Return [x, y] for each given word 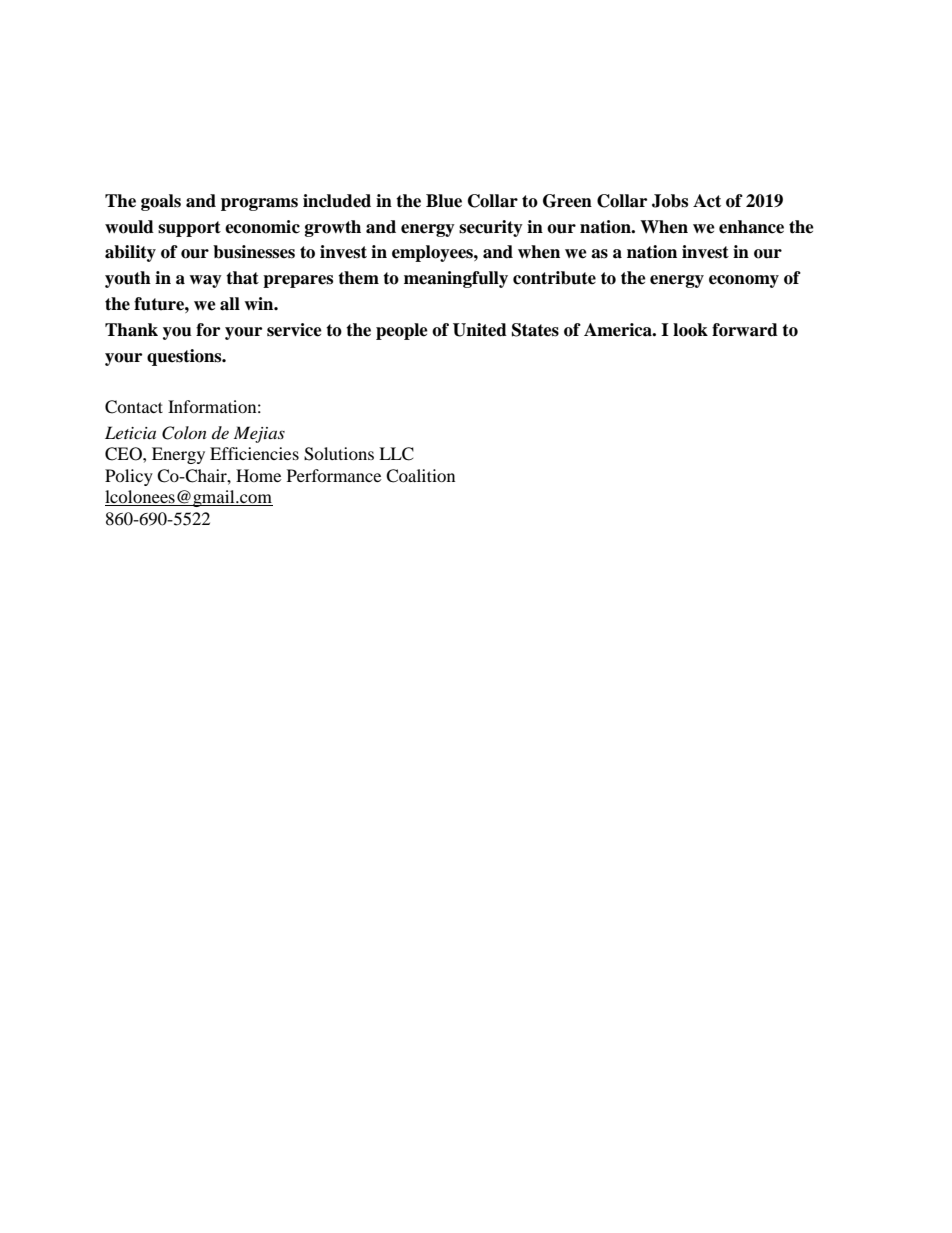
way [205, 281]
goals [161, 202]
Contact [134, 407]
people [402, 331]
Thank [131, 330]
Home [258, 475]
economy [744, 281]
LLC [396, 454]
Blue [444, 201]
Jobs [670, 201]
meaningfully [456, 279]
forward [745, 330]
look [690, 330]
